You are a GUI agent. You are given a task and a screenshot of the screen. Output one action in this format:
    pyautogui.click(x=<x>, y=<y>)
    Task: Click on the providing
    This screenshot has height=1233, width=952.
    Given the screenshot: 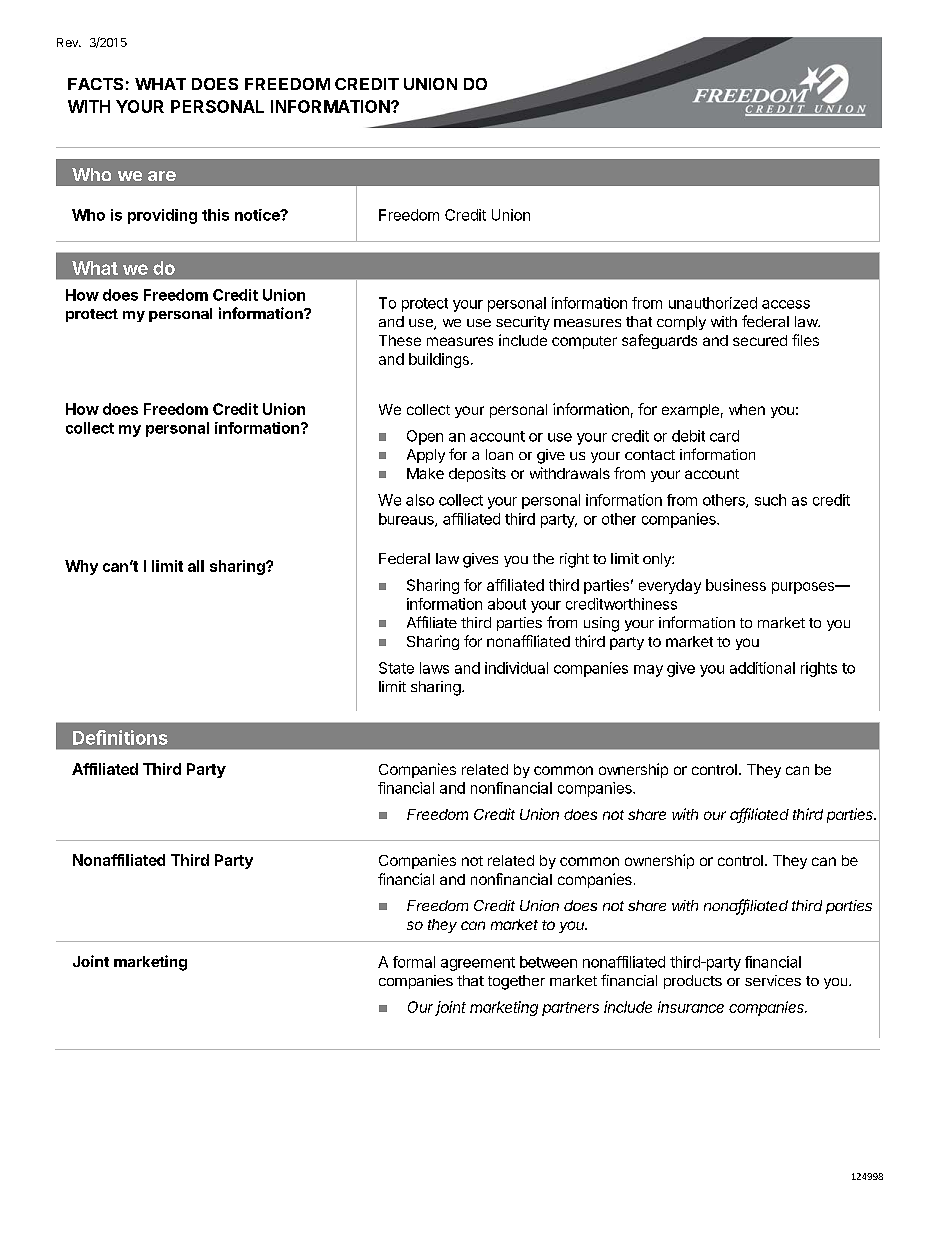 What is the action you would take?
    pyautogui.click(x=162, y=216)
